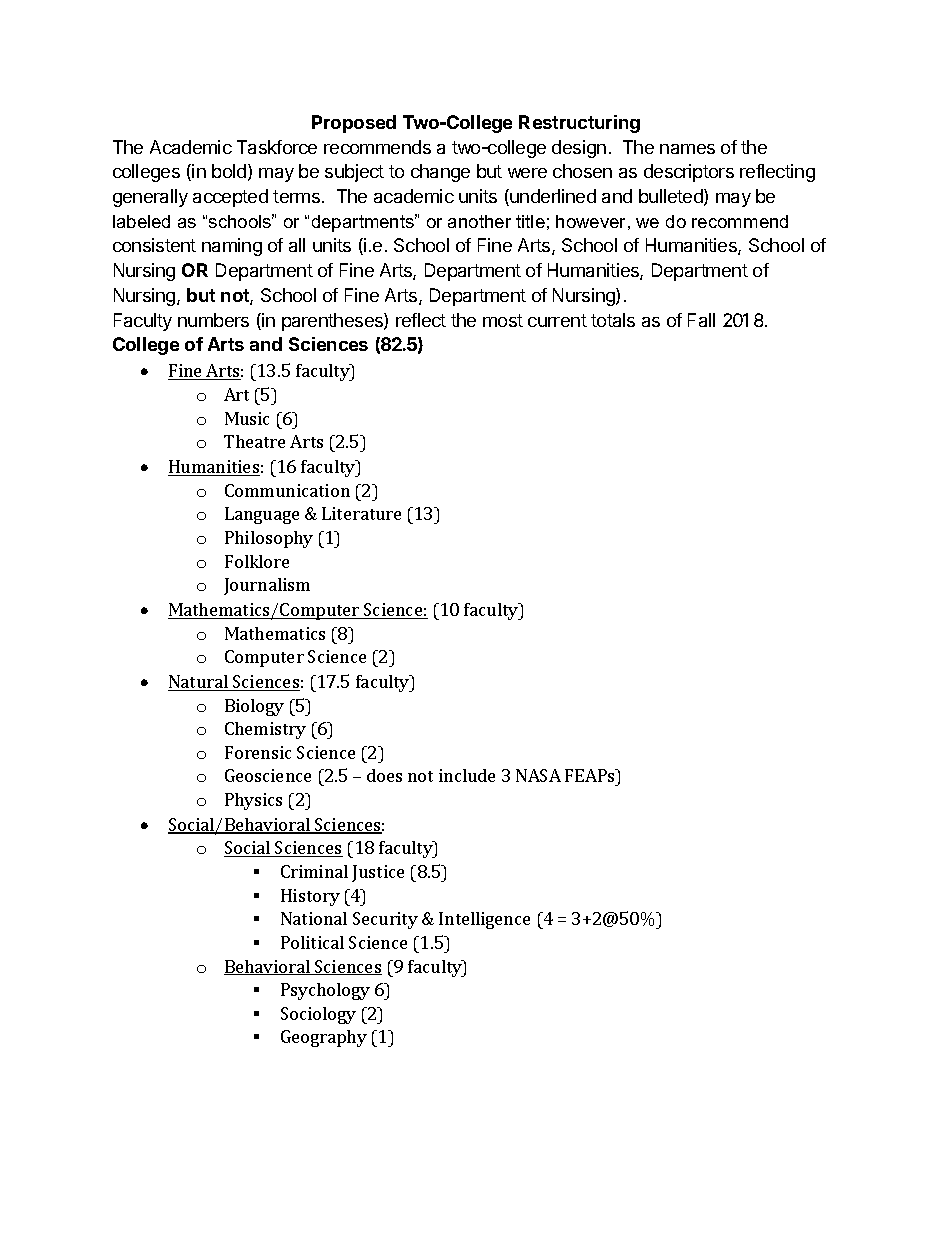  What do you see at coordinates (384, 775) in the document?
I see `does` at bounding box center [384, 775].
